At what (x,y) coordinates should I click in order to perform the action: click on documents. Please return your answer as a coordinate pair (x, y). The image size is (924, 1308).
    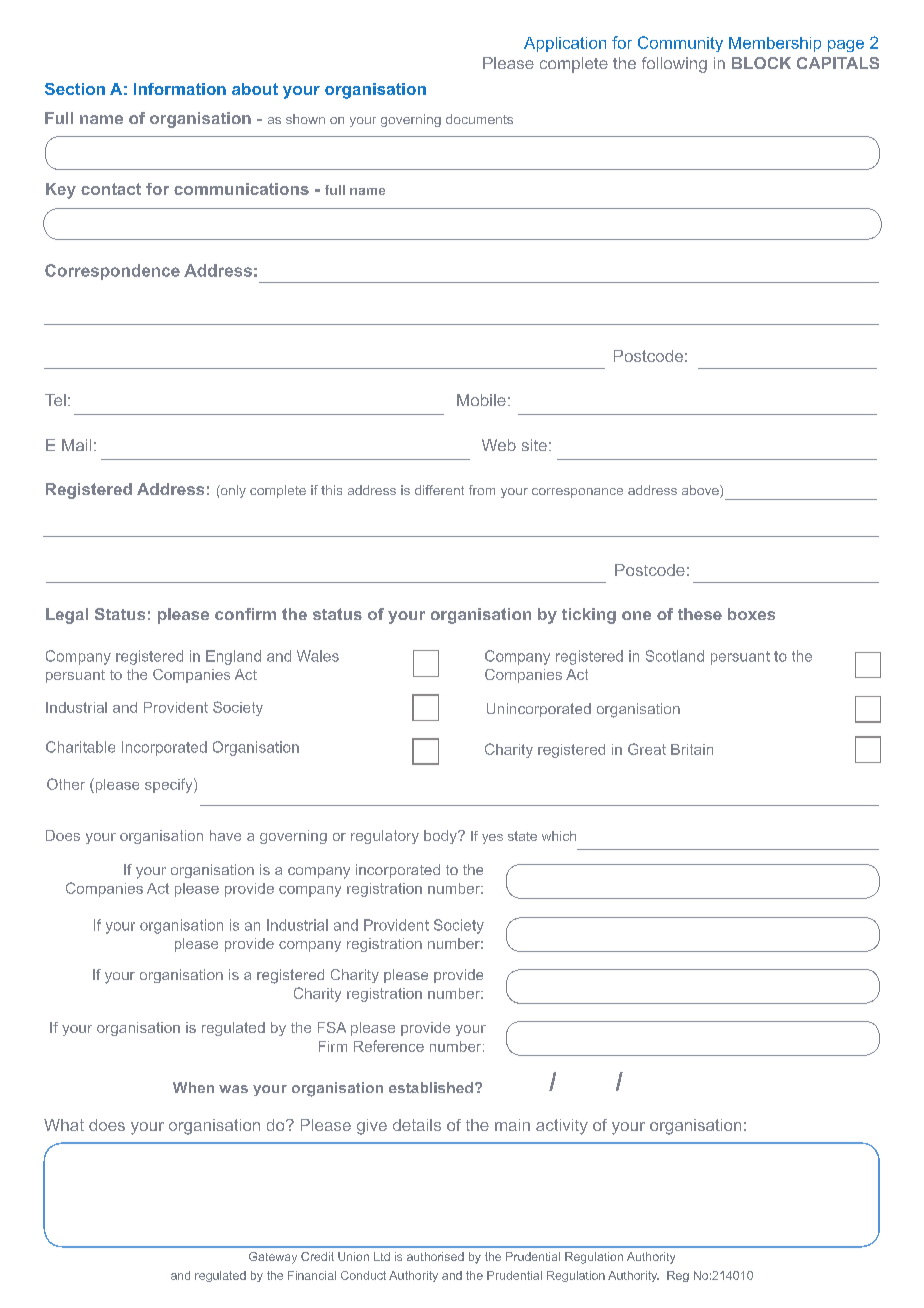
    Looking at the image, I should click on (479, 119).
